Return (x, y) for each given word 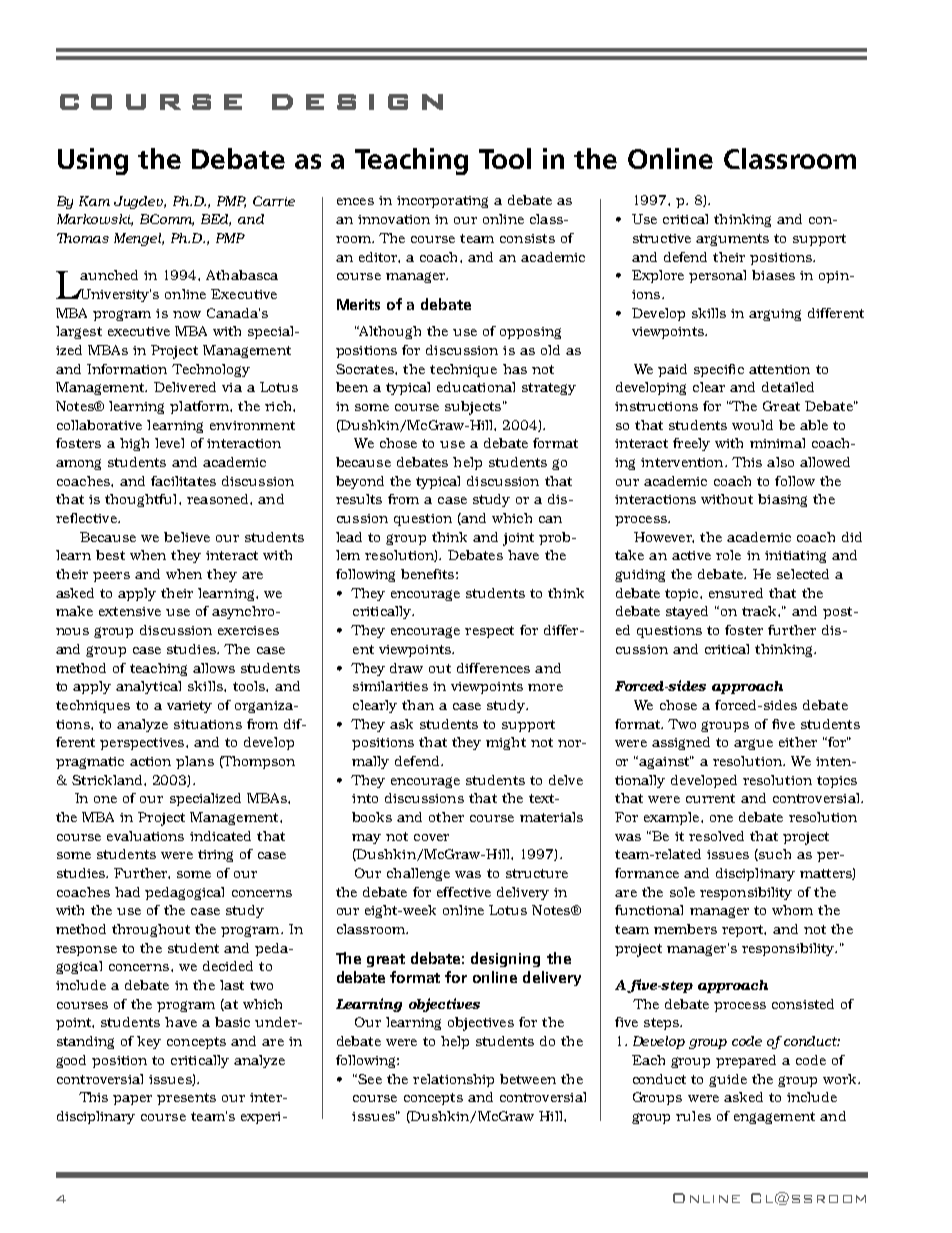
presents (186, 1099)
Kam (94, 201)
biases (773, 275)
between (528, 1079)
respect (489, 632)
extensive (130, 611)
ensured (736, 593)
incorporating (442, 202)
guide (728, 1080)
